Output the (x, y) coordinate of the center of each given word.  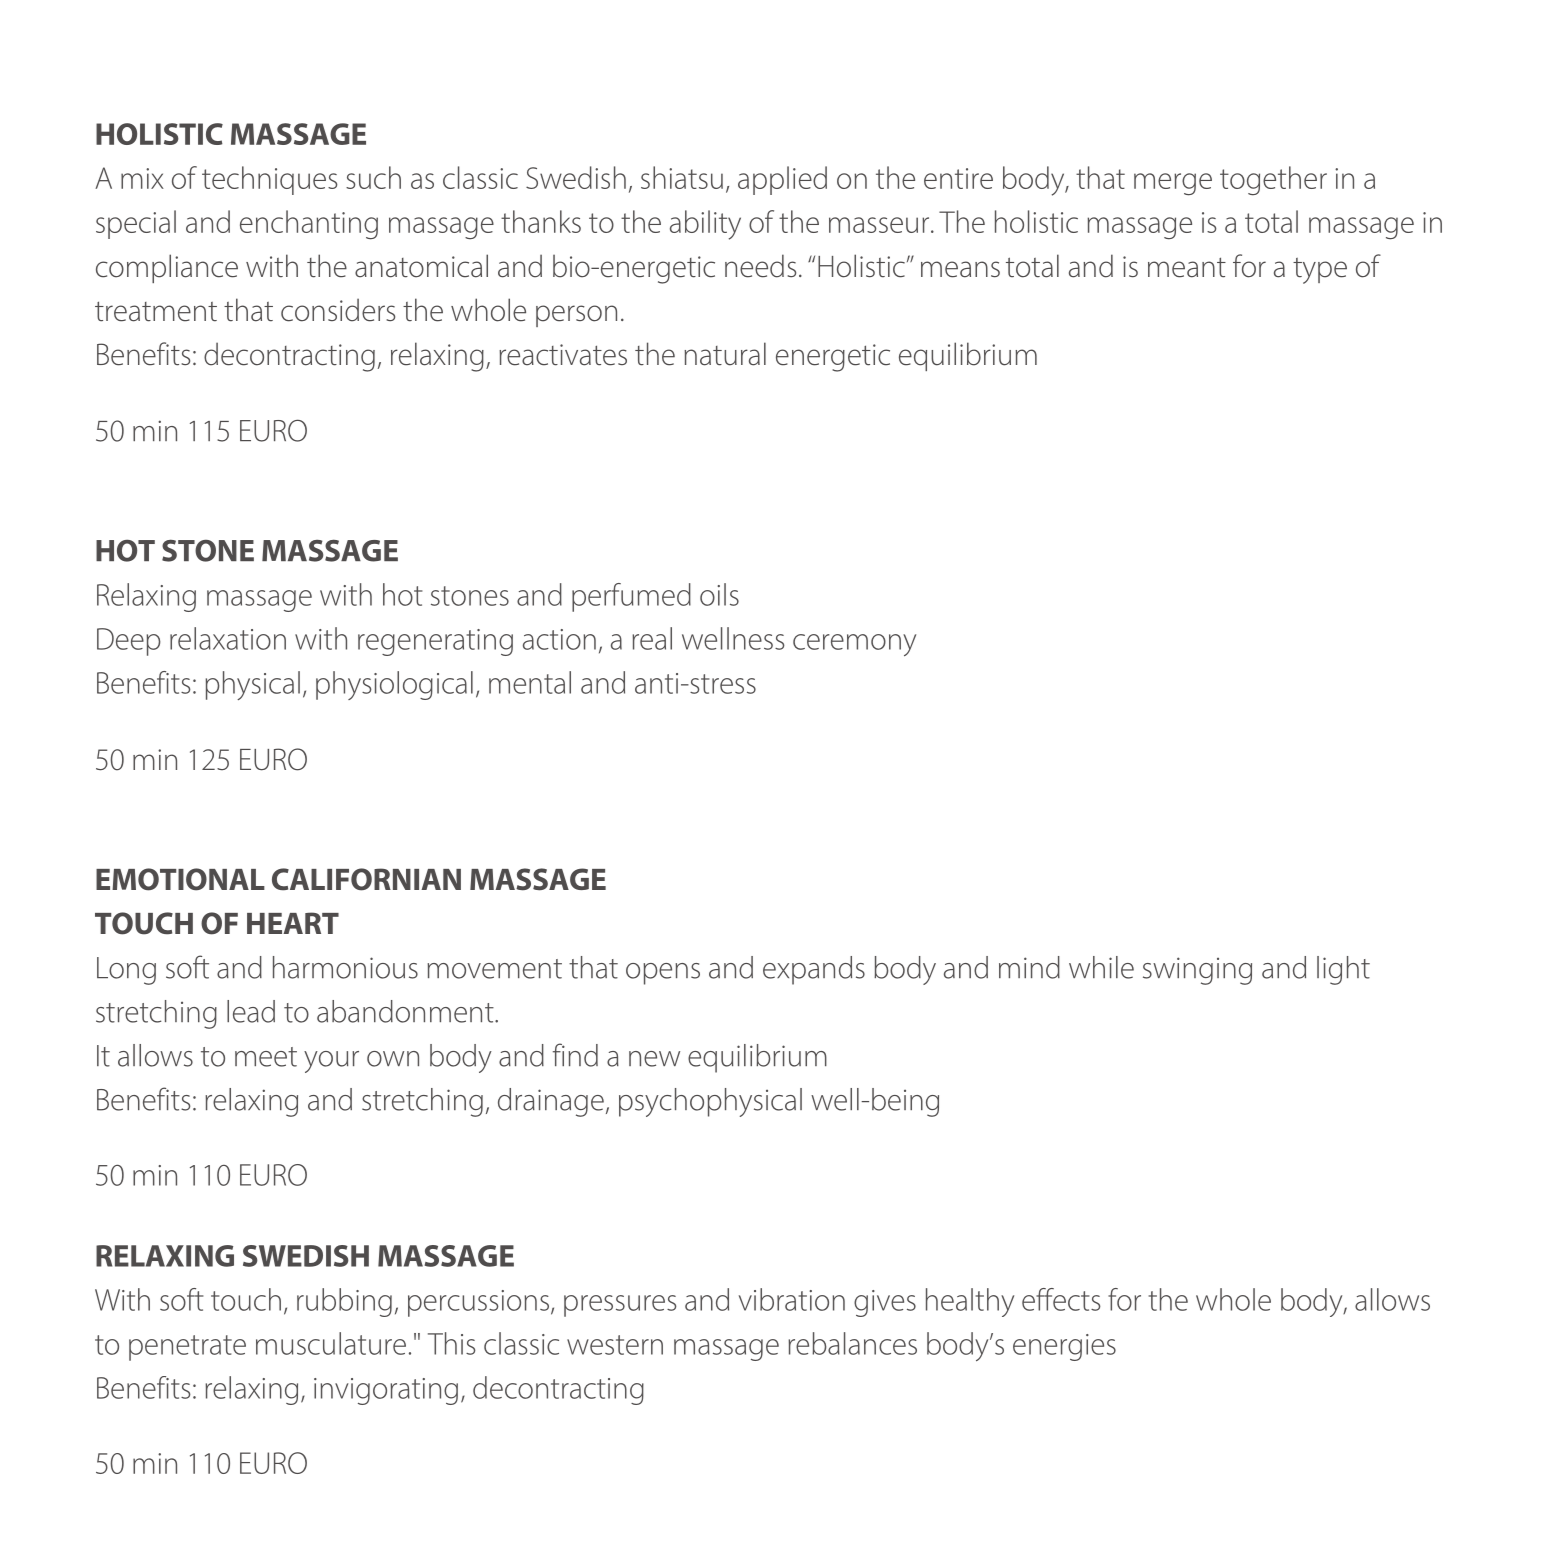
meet (266, 1057)
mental (530, 682)
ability (705, 225)
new (654, 1059)
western (615, 1345)
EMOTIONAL (180, 879)
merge (1173, 184)
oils (719, 594)
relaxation (228, 638)
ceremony (854, 645)
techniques (269, 180)
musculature (331, 1343)
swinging (1197, 971)
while (1101, 967)
